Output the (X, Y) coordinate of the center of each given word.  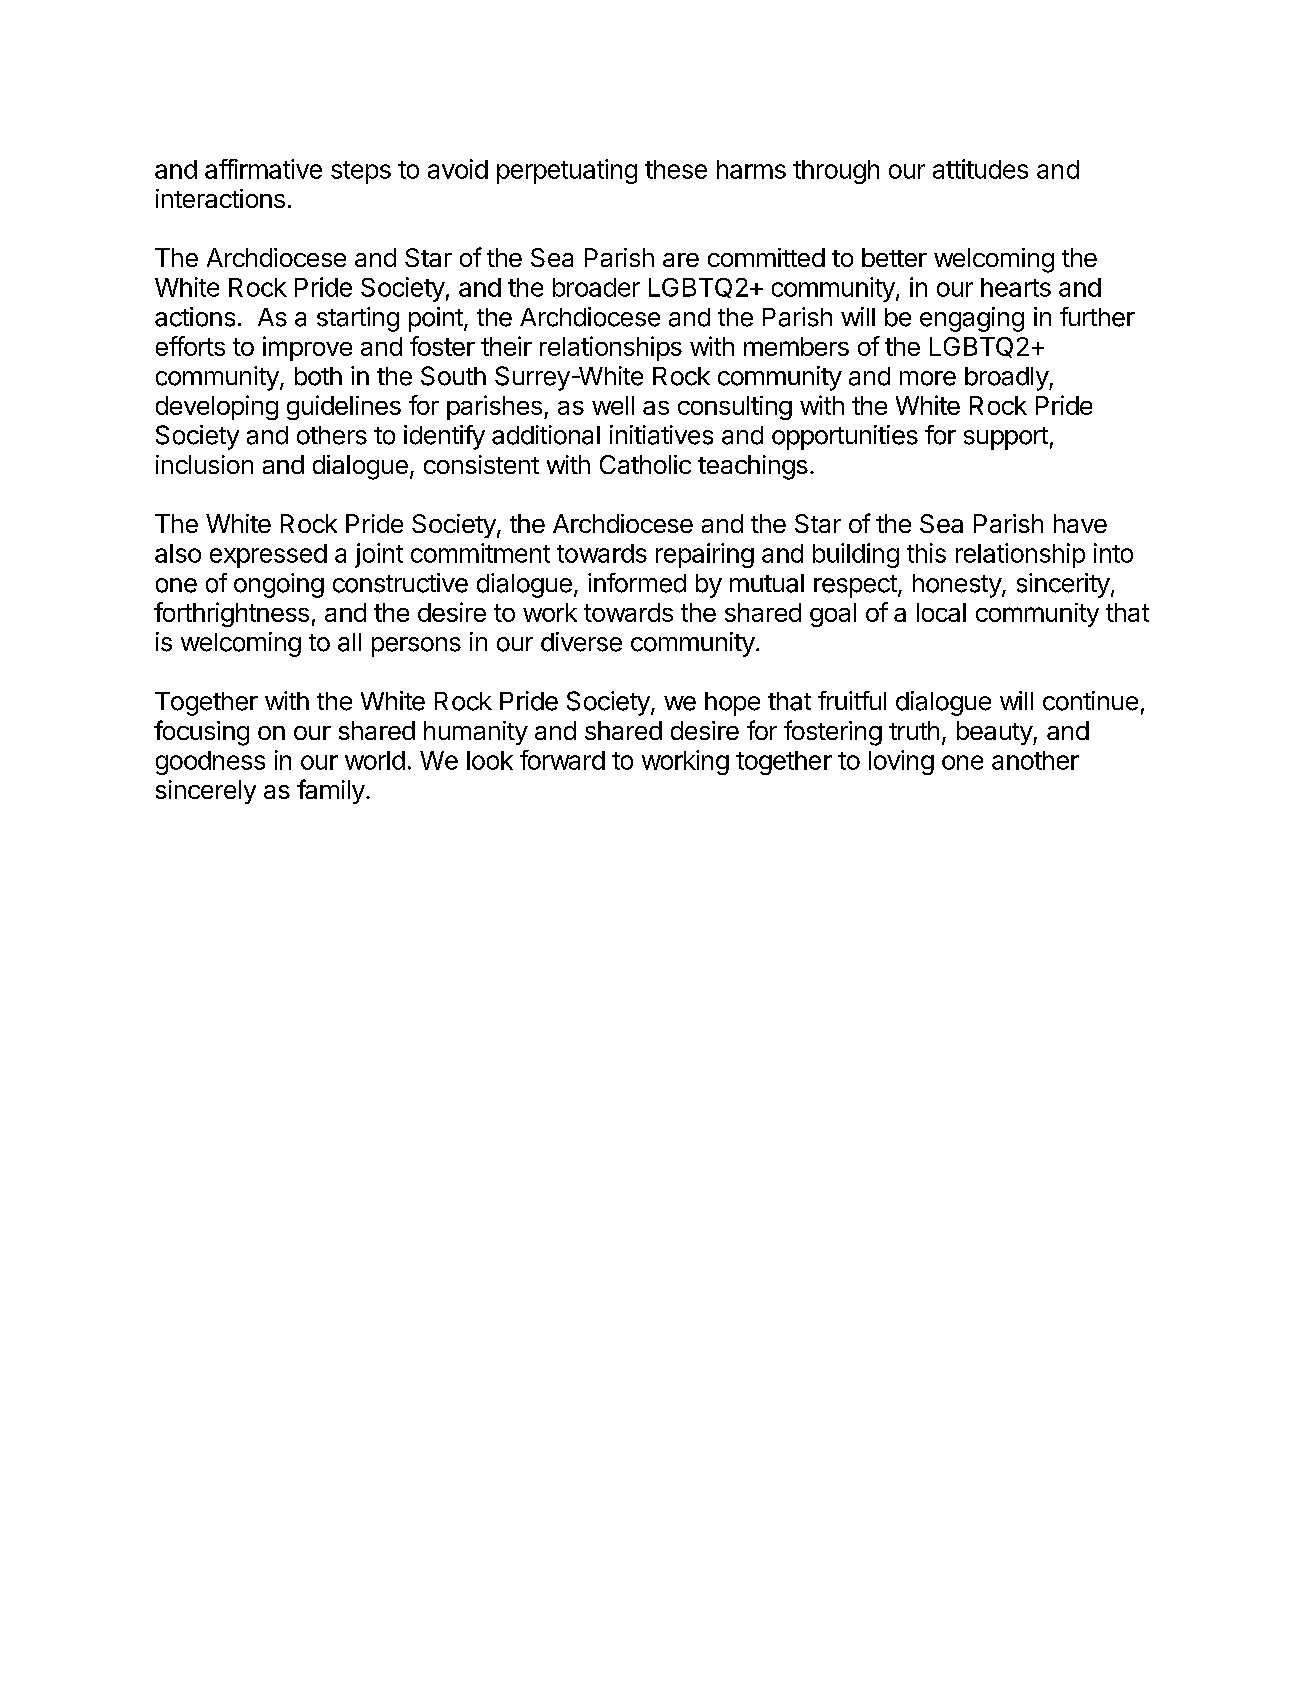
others (332, 435)
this (926, 553)
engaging (972, 319)
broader (596, 287)
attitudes (980, 169)
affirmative (263, 169)
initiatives (661, 435)
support (1006, 438)
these (676, 169)
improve (307, 348)
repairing (705, 555)
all (349, 642)
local (941, 612)
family (331, 791)
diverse (581, 642)
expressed (268, 556)
